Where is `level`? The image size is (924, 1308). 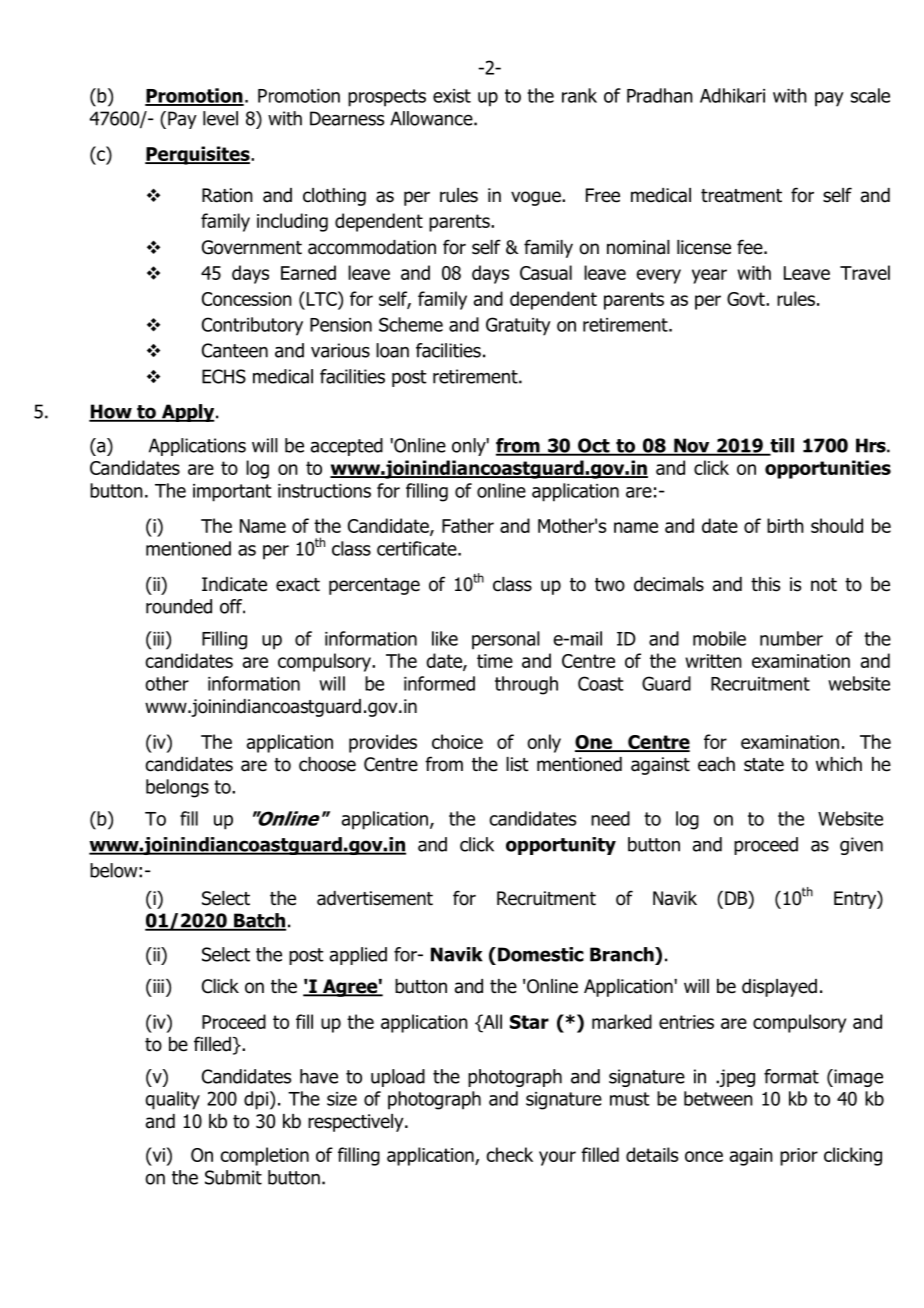 level is located at coordinates (220, 118).
